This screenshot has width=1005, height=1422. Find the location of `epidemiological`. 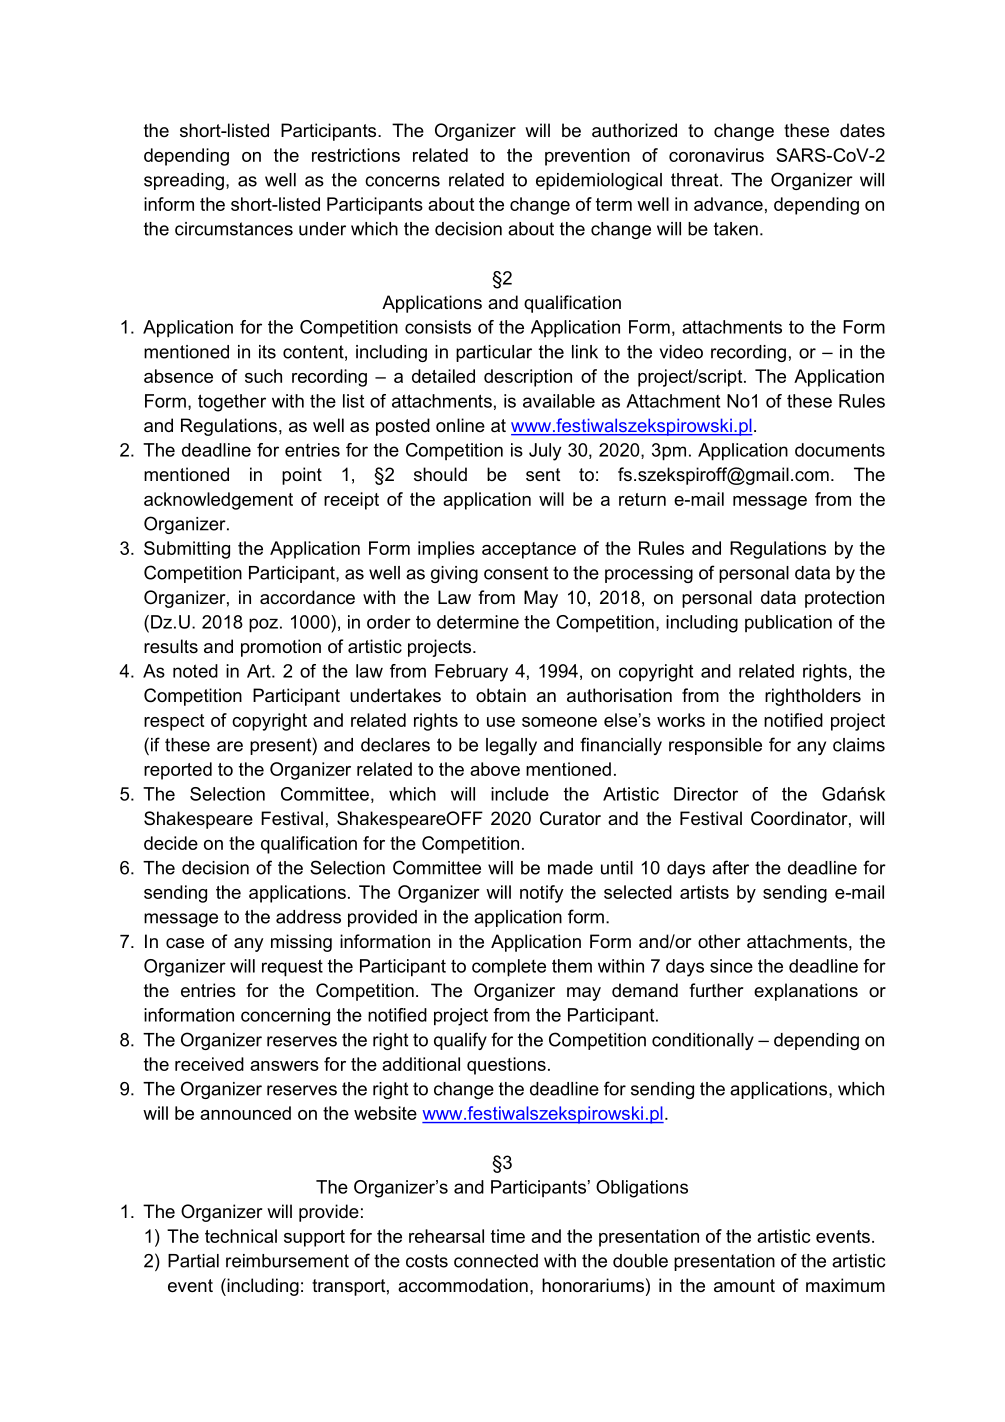

epidemiological is located at coordinates (599, 181).
